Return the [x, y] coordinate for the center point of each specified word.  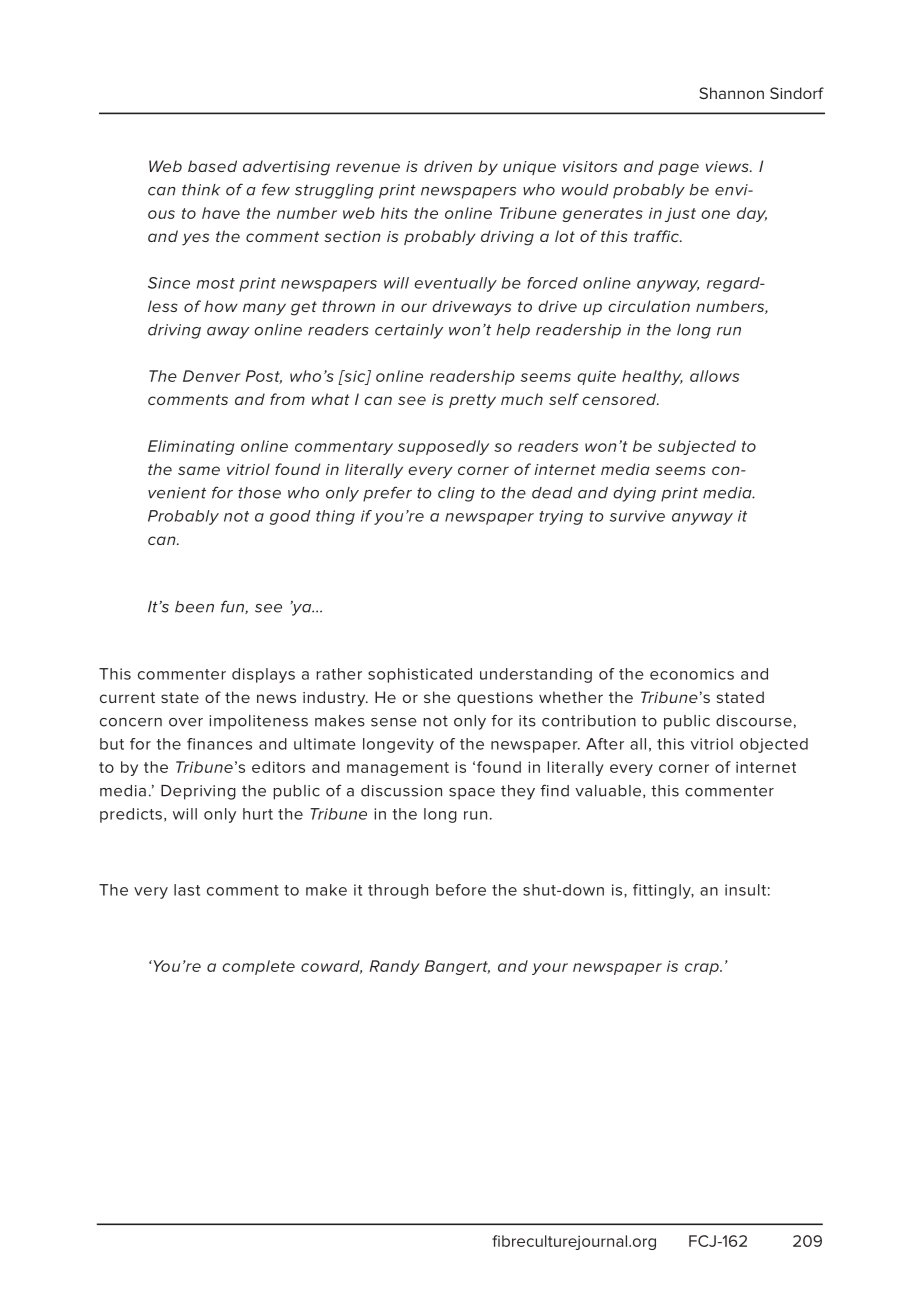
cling [456, 494]
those [259, 493]
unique [529, 168]
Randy [395, 967]
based [212, 166]
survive [637, 516]
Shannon [731, 93]
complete [258, 967]
